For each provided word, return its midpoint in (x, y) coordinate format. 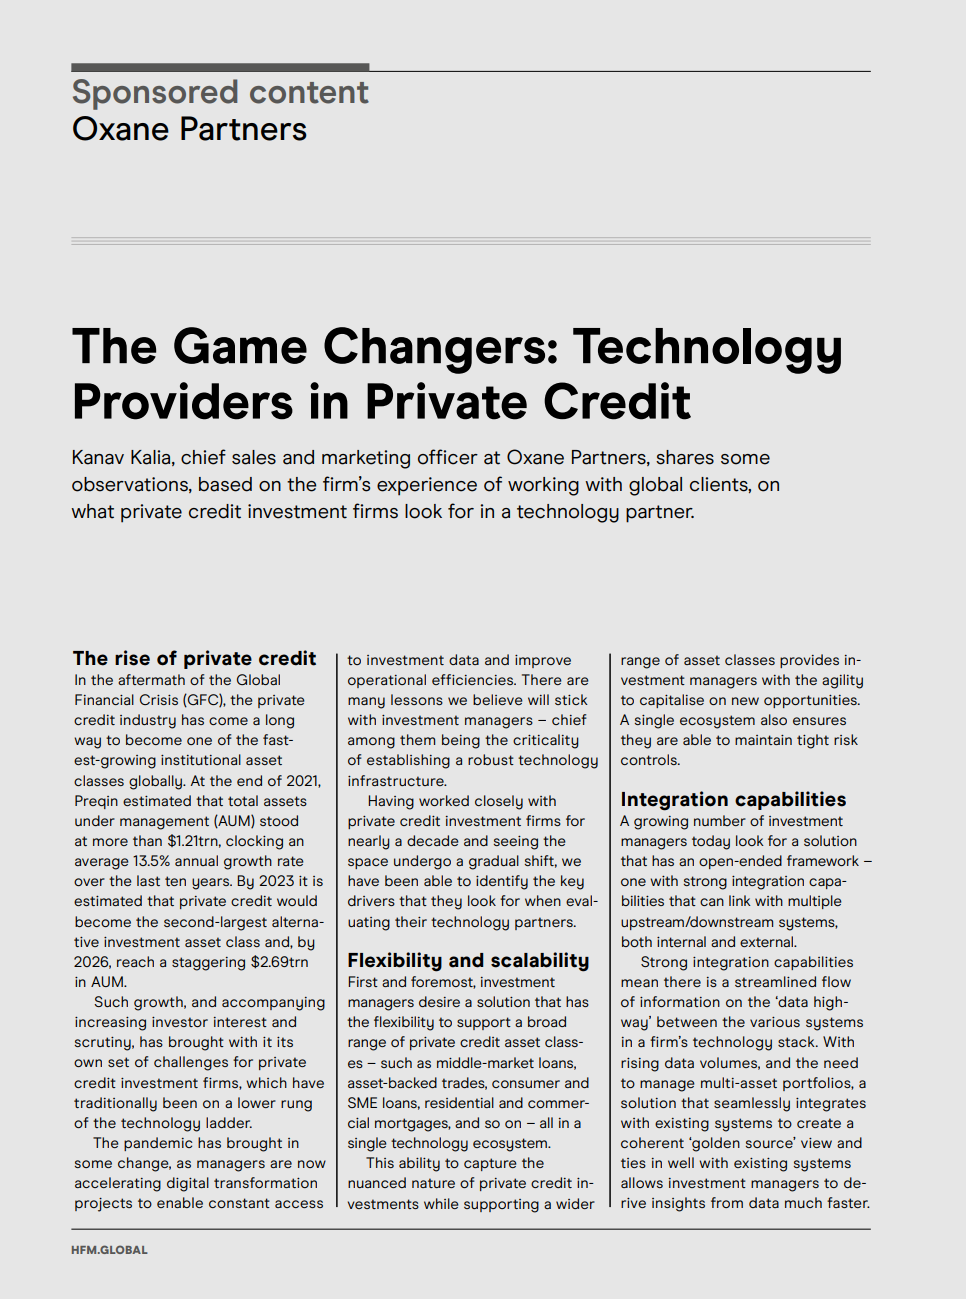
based (225, 484)
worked (444, 800)
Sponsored (155, 94)
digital (188, 1184)
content (309, 93)
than (147, 840)
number (720, 820)
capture (490, 1164)
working (543, 486)
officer (448, 457)
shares (685, 457)
